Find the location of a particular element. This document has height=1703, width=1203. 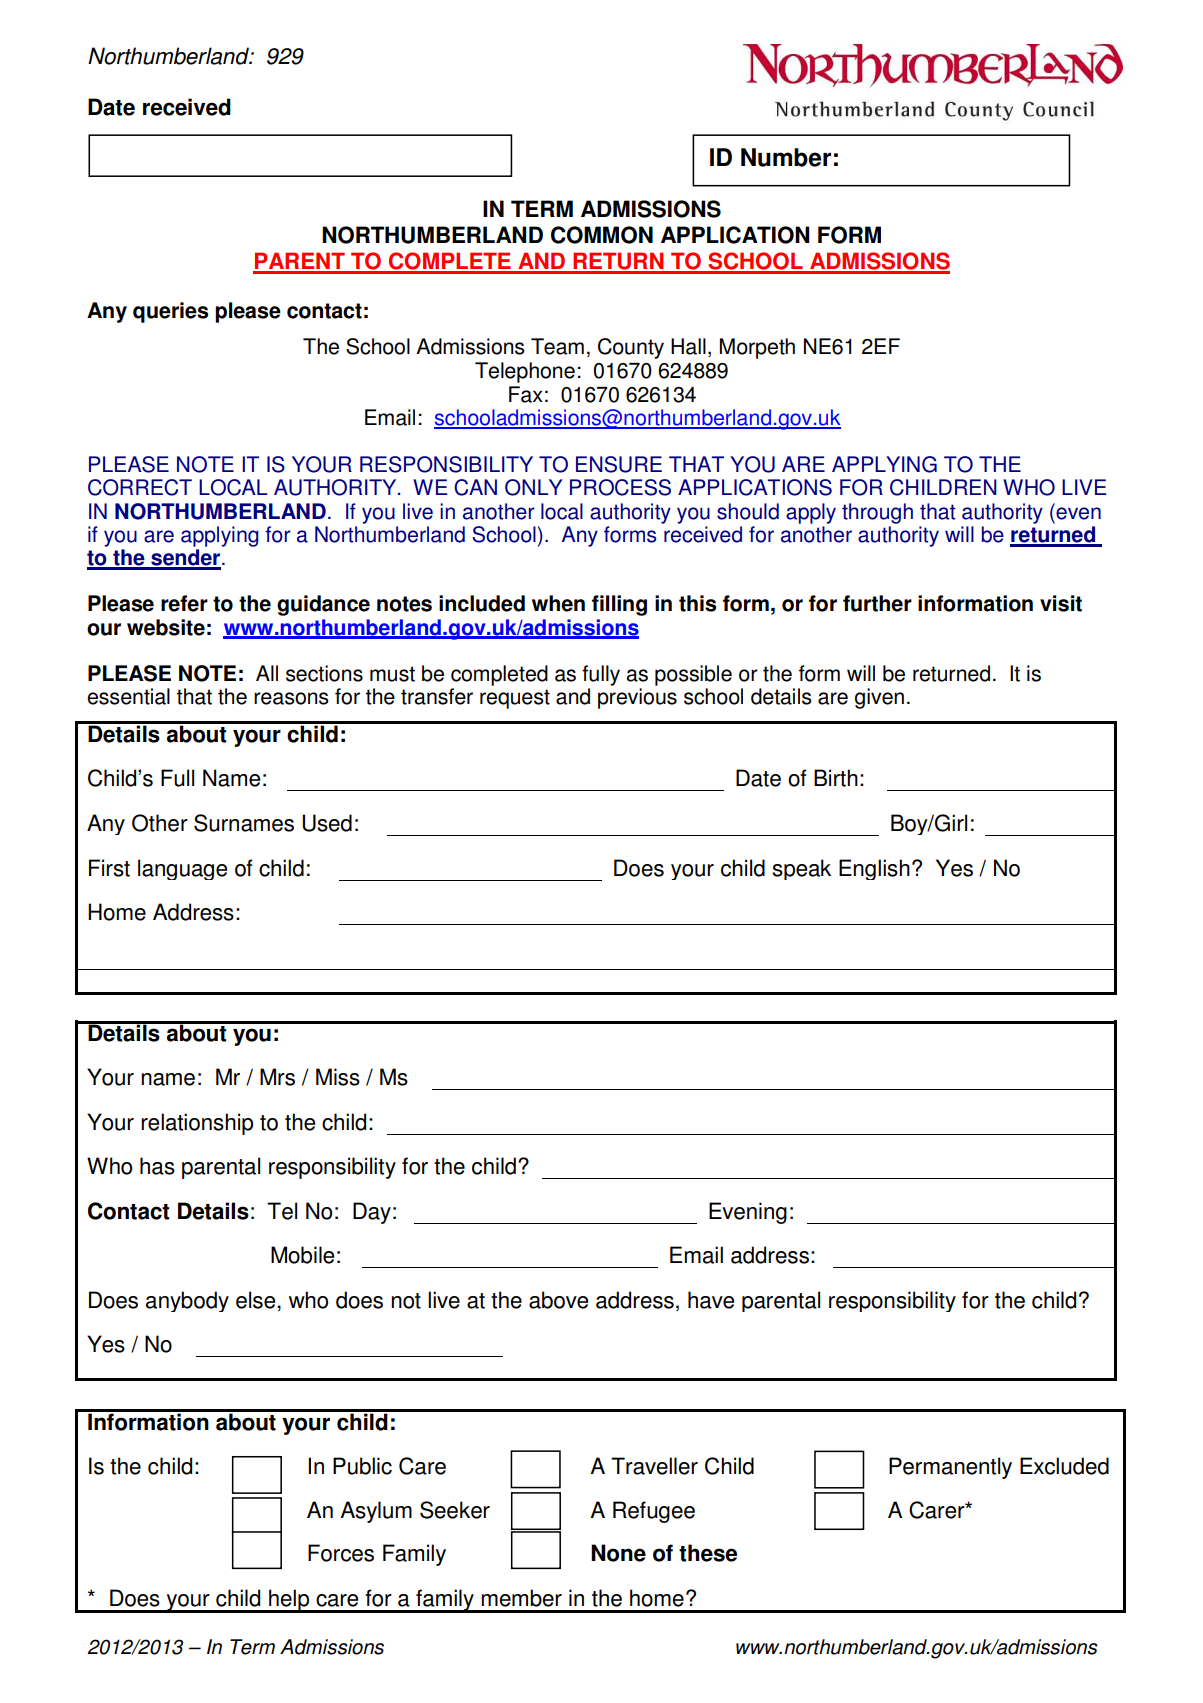

None is located at coordinates (618, 1553).
